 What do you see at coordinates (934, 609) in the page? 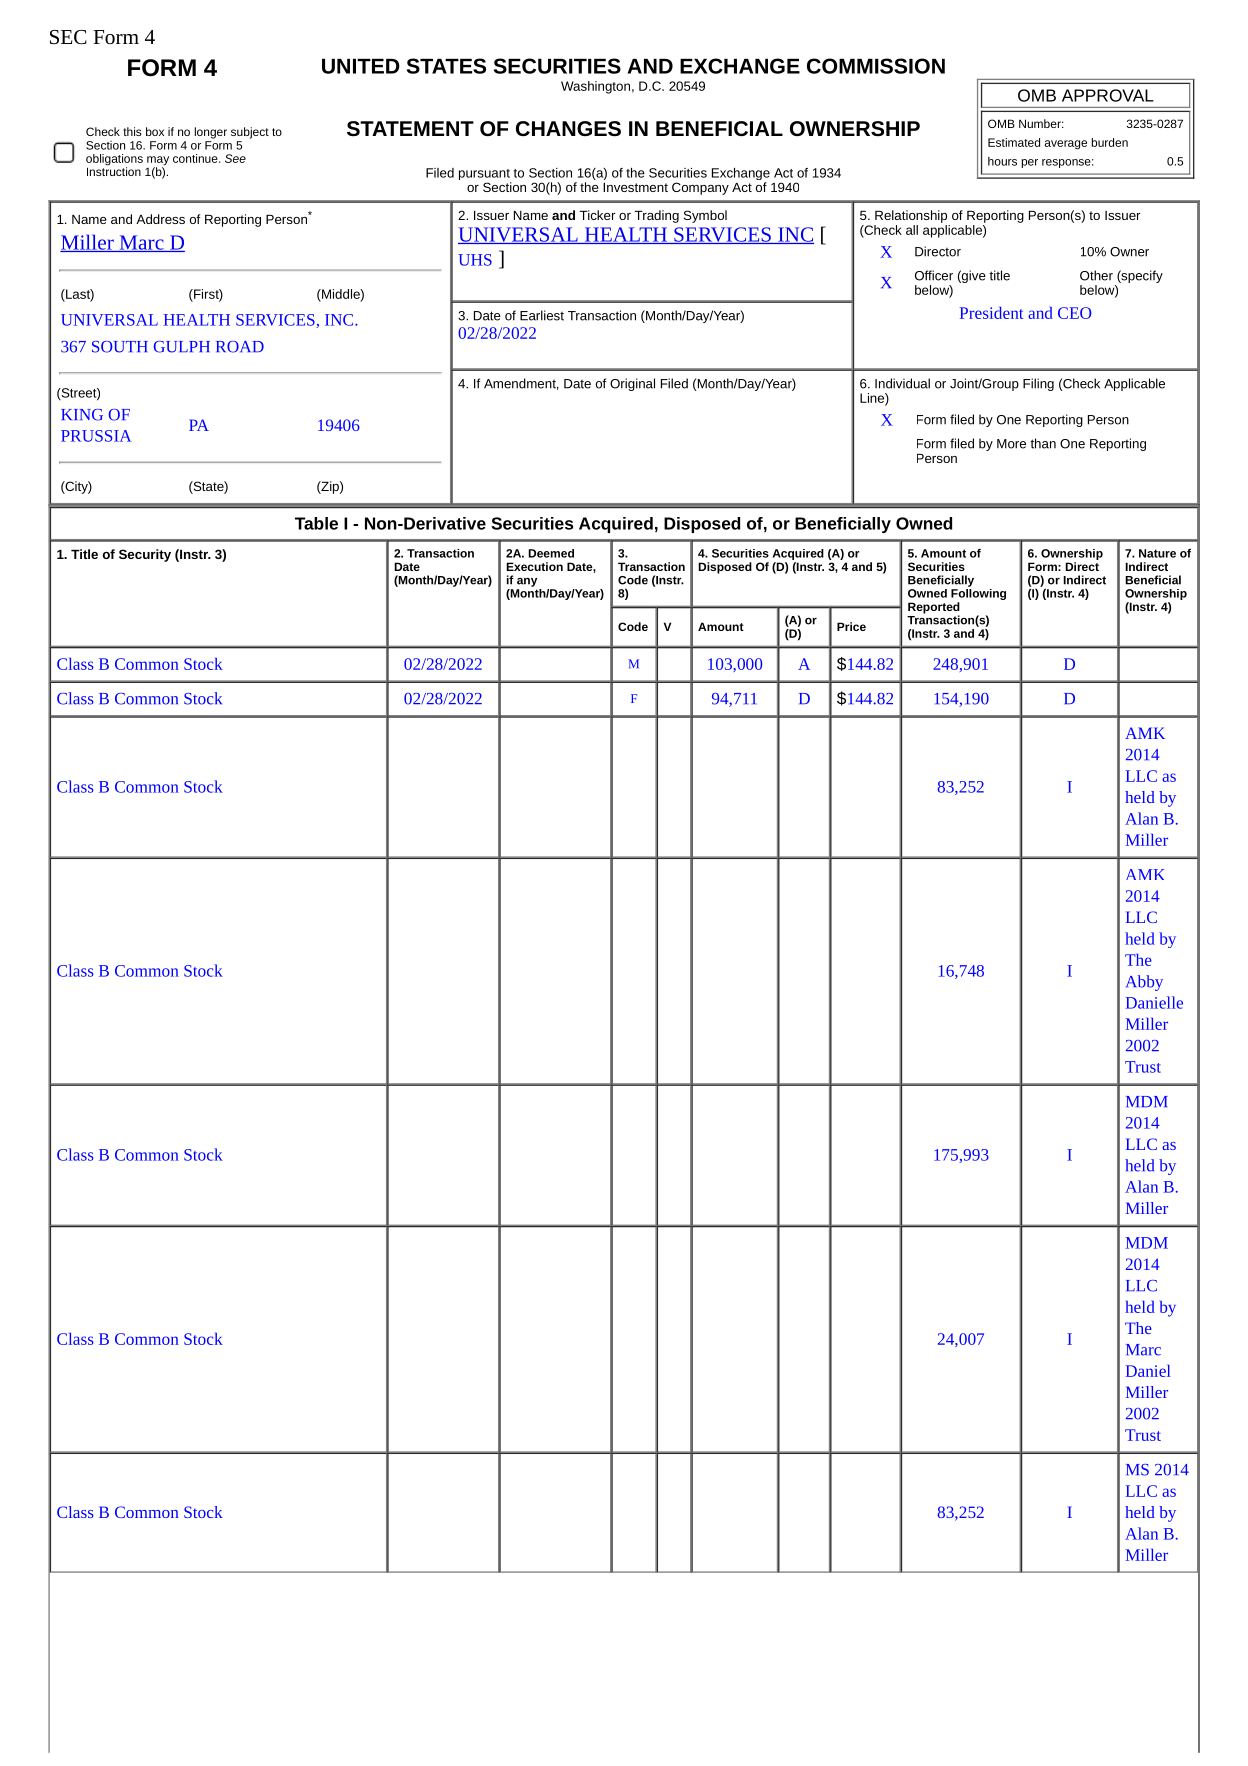
I see `Reported` at bounding box center [934, 609].
